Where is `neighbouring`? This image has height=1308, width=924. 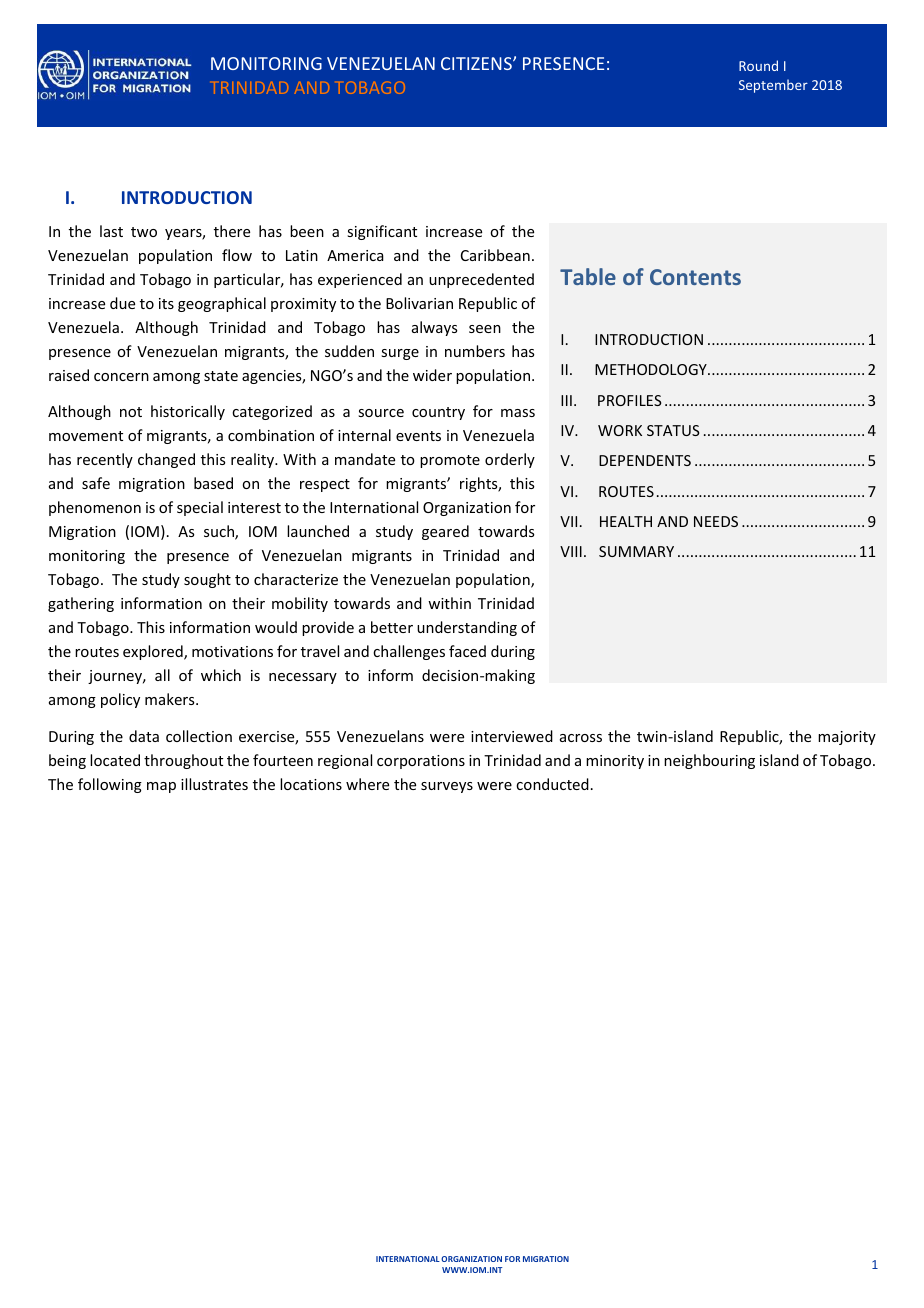
neighbouring is located at coordinates (709, 761).
